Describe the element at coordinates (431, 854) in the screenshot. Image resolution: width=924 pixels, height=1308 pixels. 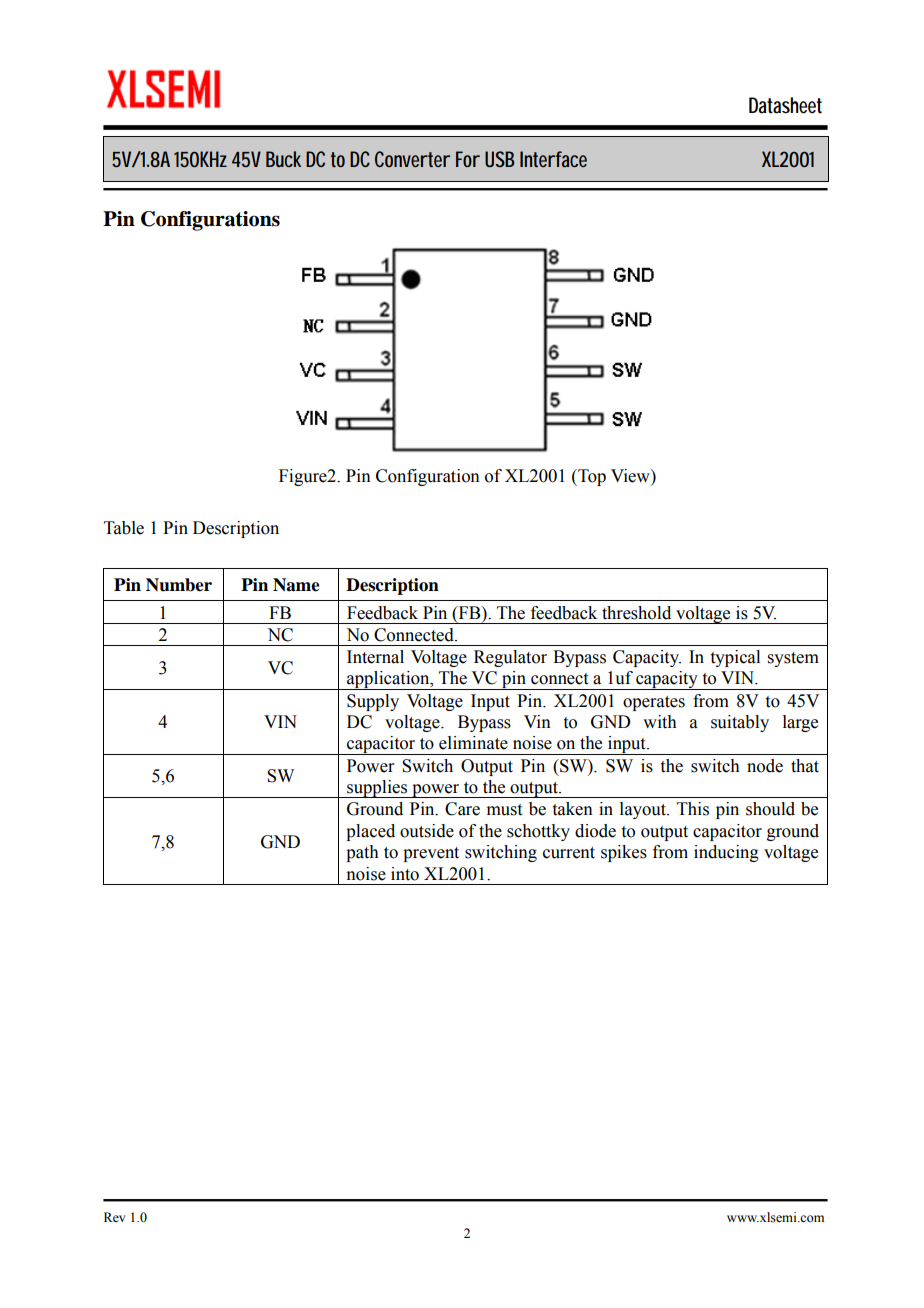
I see `prevent` at that location.
